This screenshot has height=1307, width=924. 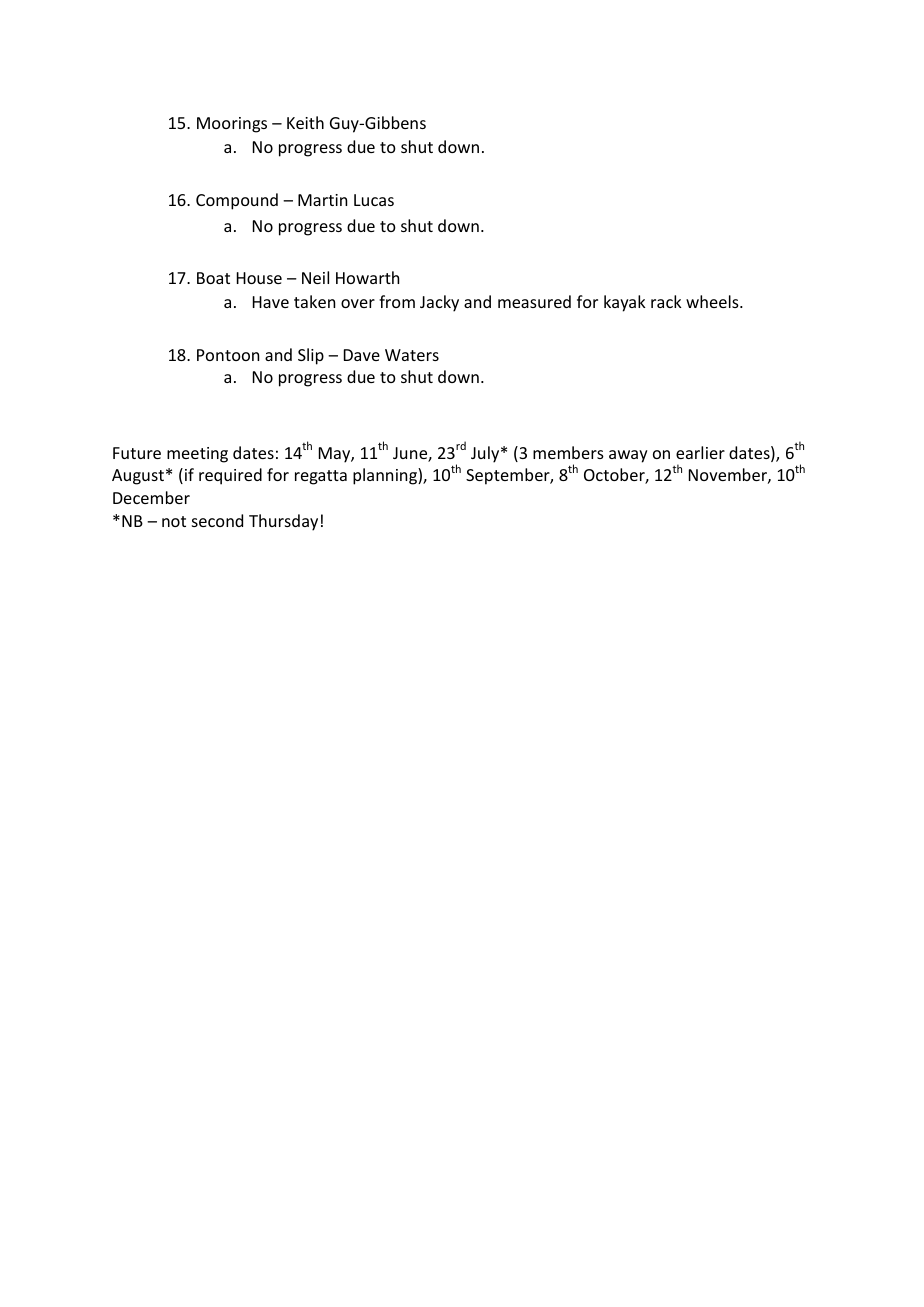 What do you see at coordinates (439, 303) in the screenshot?
I see `Jacky` at bounding box center [439, 303].
